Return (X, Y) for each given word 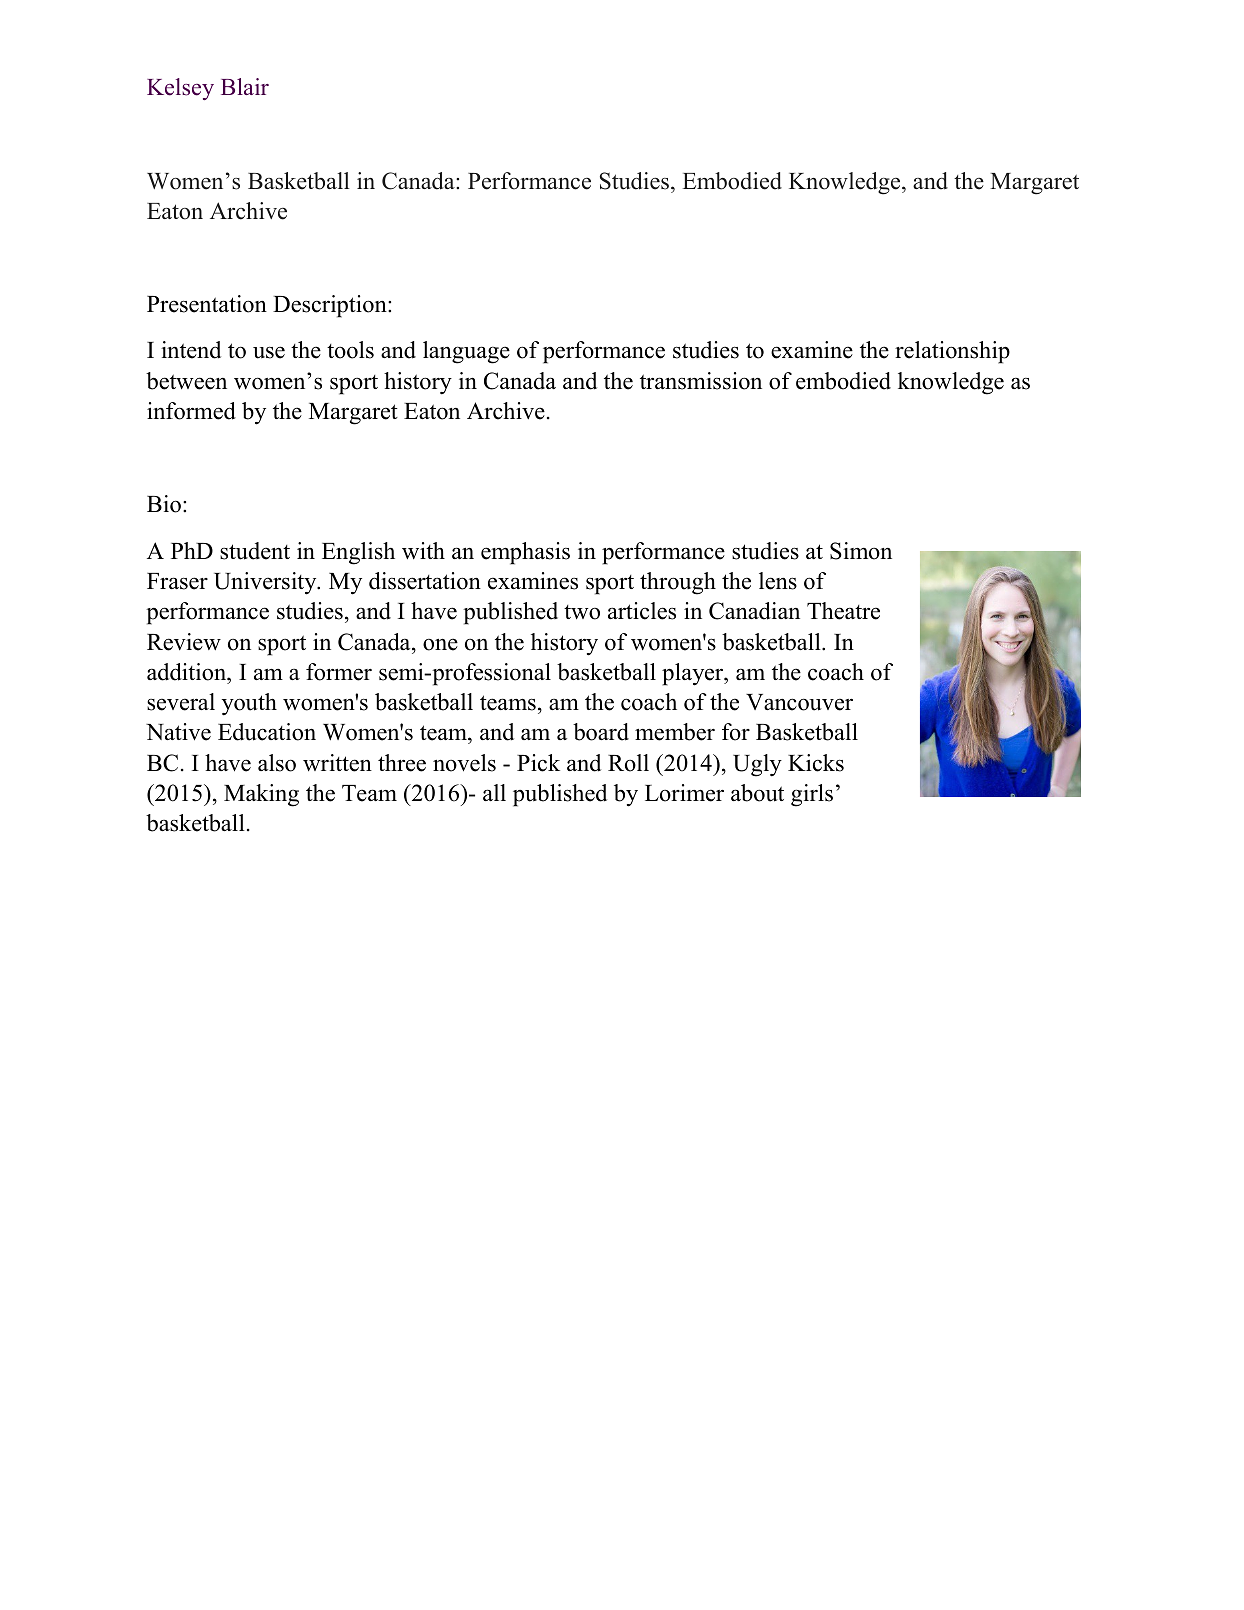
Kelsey (180, 89)
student (255, 551)
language (466, 352)
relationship (952, 352)
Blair (245, 86)
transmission (701, 381)
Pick (538, 763)
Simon (861, 551)
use (269, 352)
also (277, 763)
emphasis (525, 553)
